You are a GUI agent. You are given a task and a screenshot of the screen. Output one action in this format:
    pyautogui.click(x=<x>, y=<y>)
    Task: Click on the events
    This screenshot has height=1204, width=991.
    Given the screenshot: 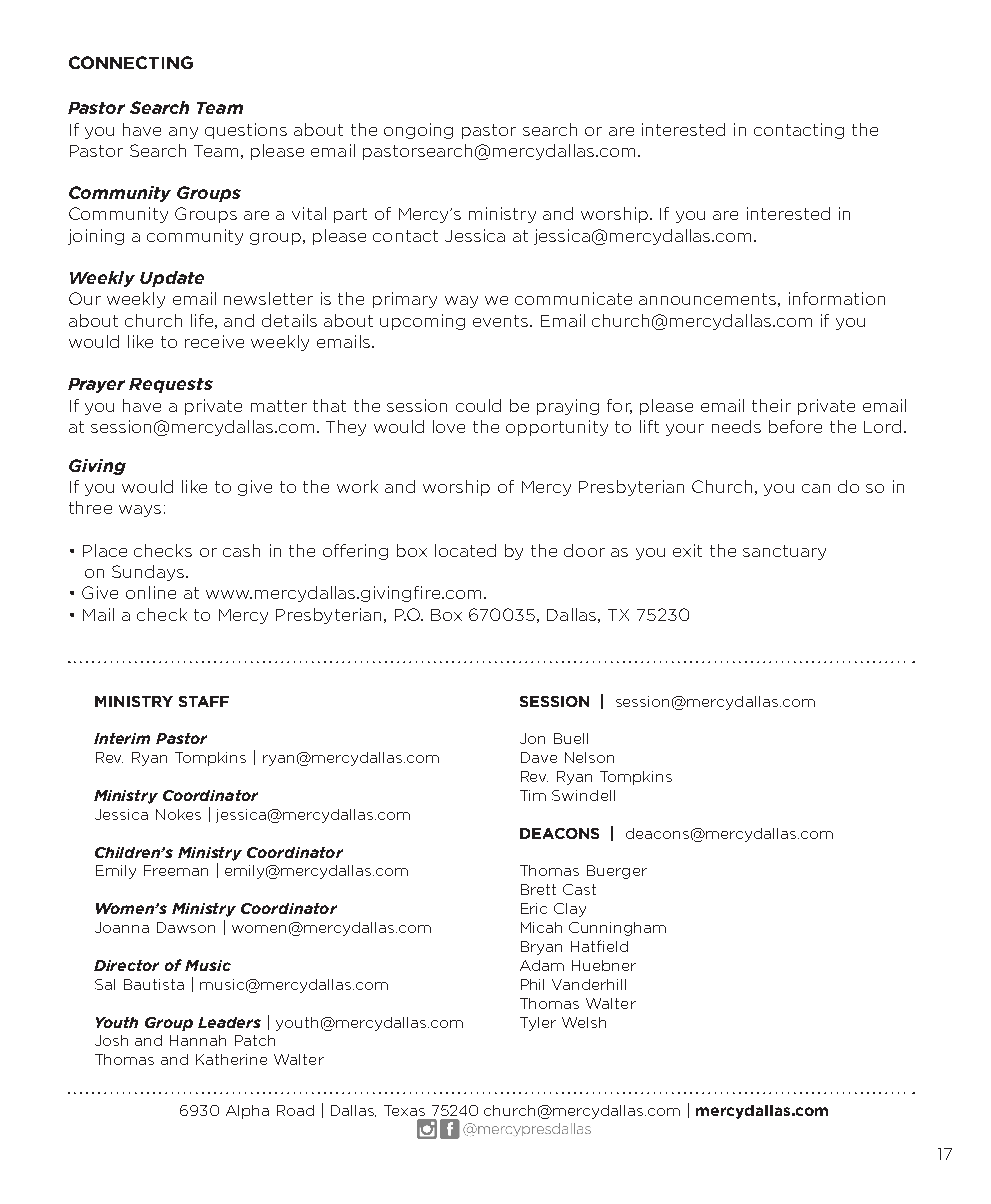 What is the action you would take?
    pyautogui.click(x=502, y=321)
